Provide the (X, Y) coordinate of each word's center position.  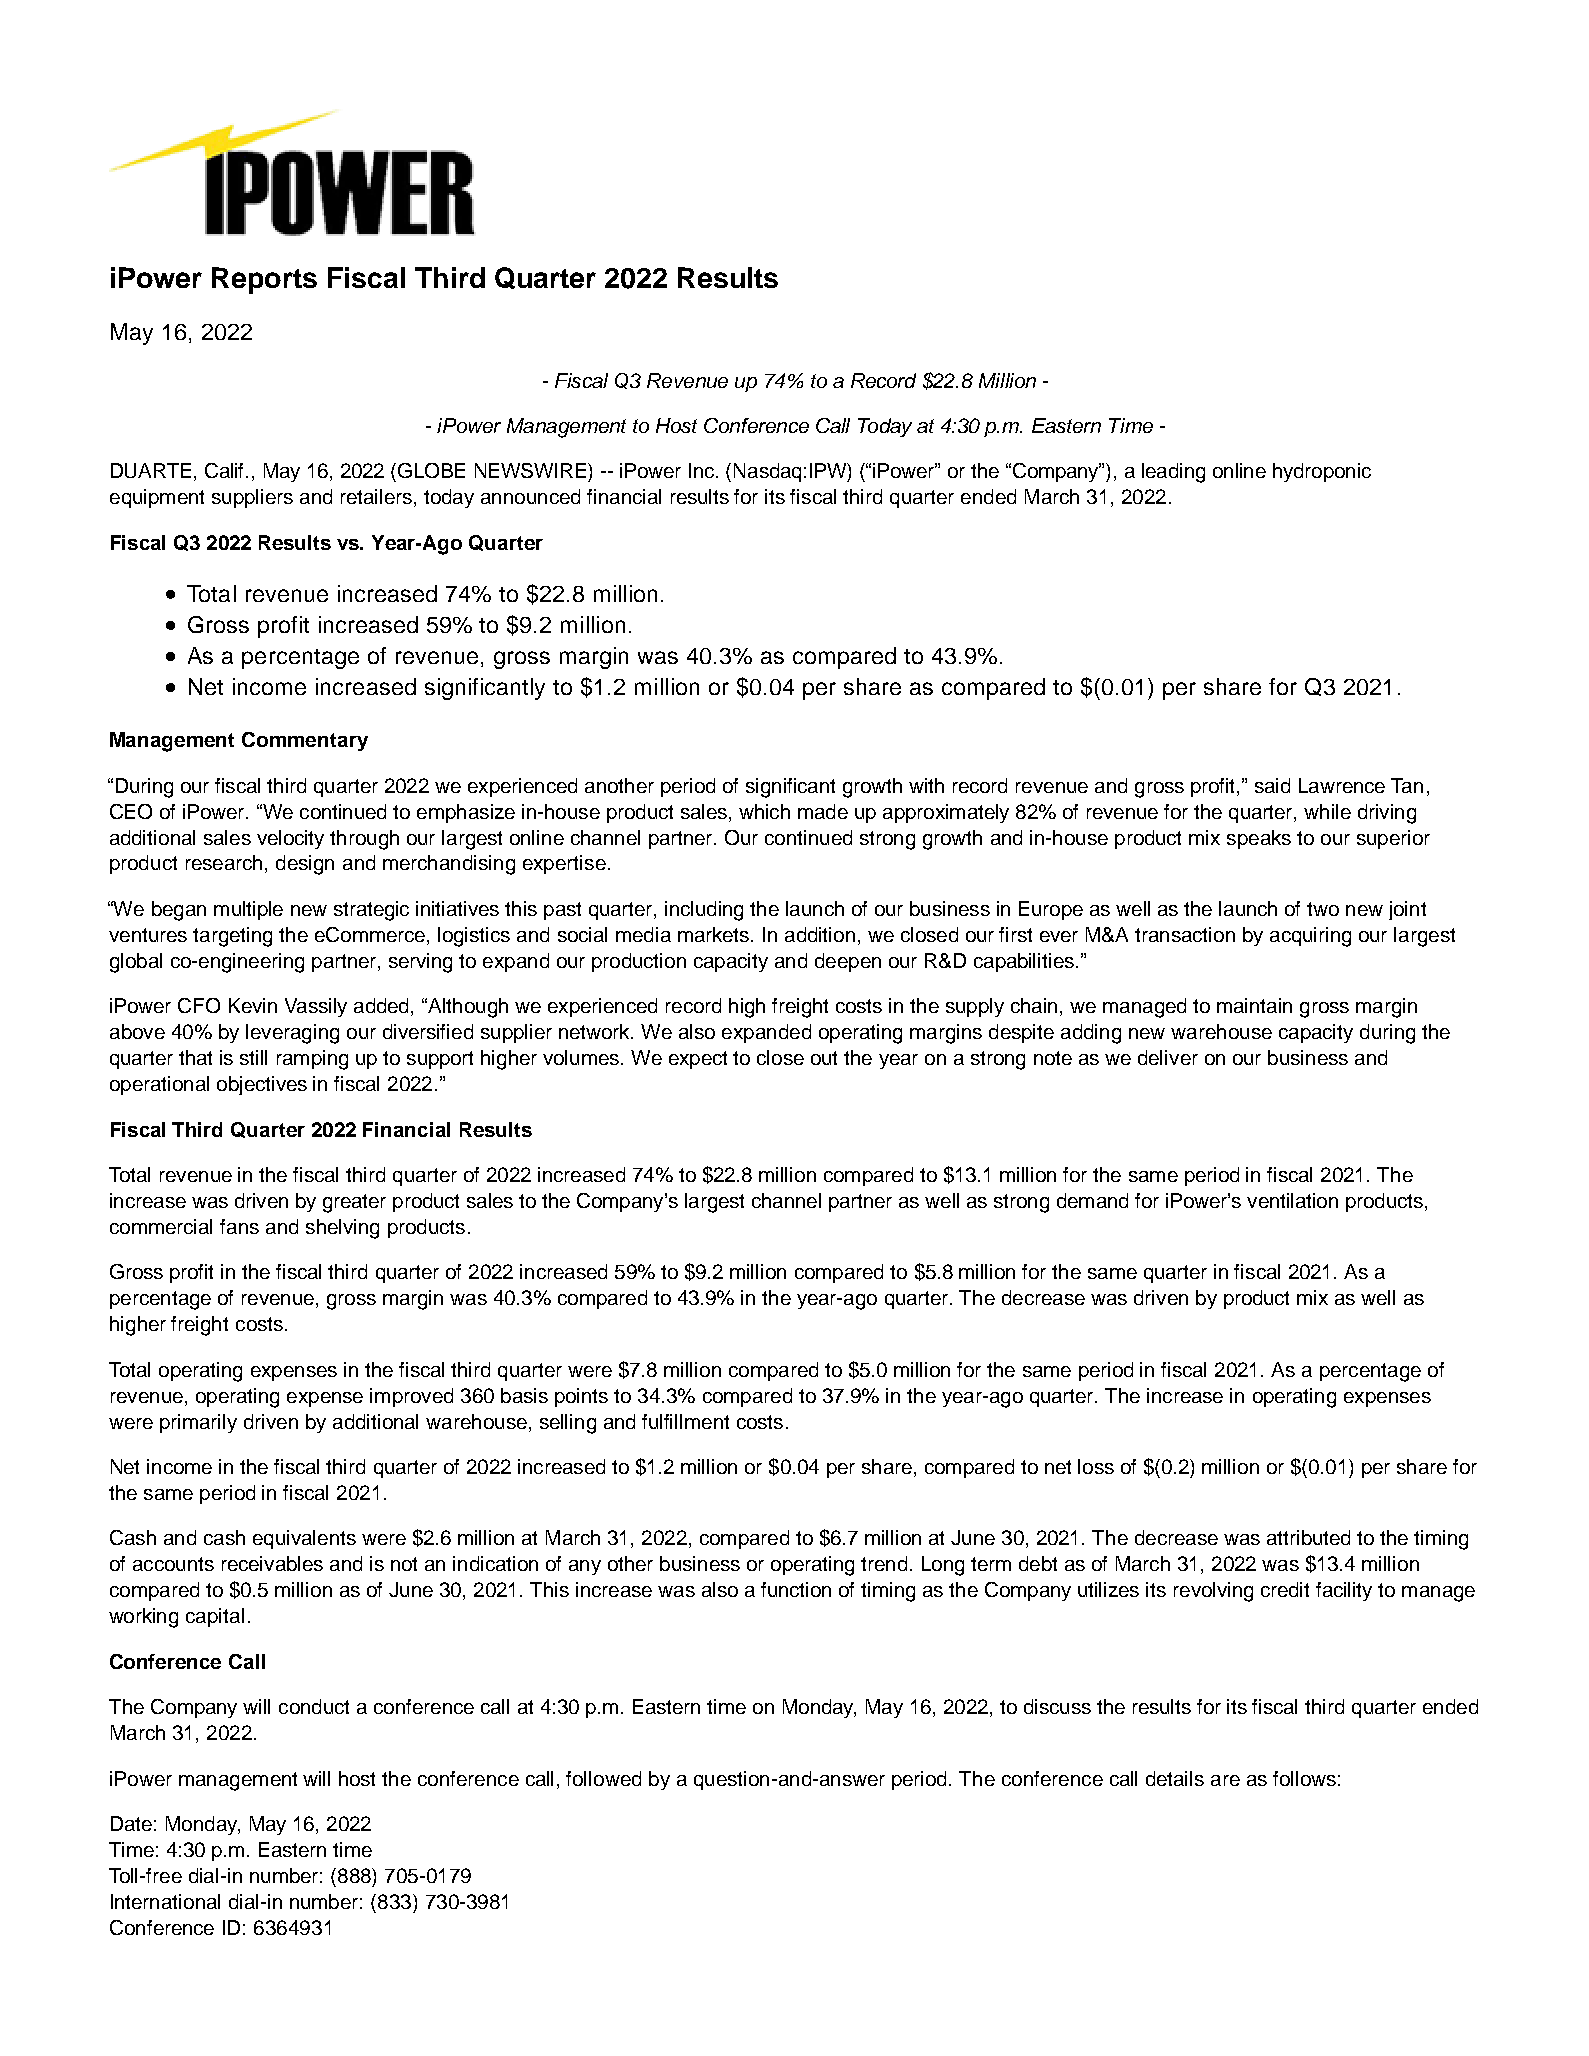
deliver (1168, 1057)
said (1272, 785)
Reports (264, 280)
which (764, 811)
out (824, 1058)
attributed (1308, 1537)
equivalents (304, 1539)
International (165, 1901)
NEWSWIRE (532, 470)
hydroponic (1322, 472)
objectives (262, 1085)
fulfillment (685, 1421)
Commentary (305, 741)
